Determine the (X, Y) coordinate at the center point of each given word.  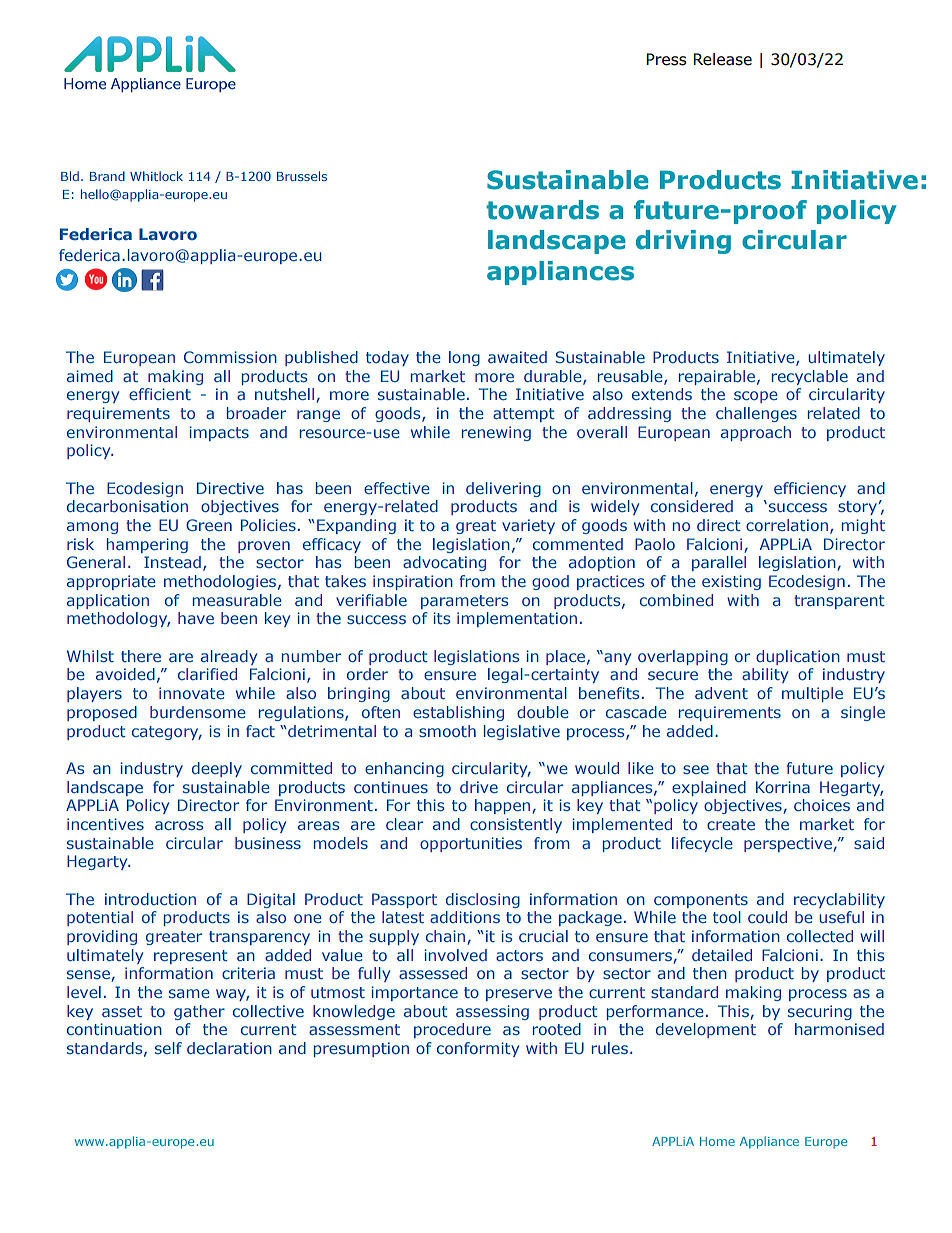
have (196, 618)
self (168, 1048)
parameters (465, 602)
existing (731, 582)
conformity (478, 1049)
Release (722, 59)
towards (542, 210)
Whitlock (156, 176)
